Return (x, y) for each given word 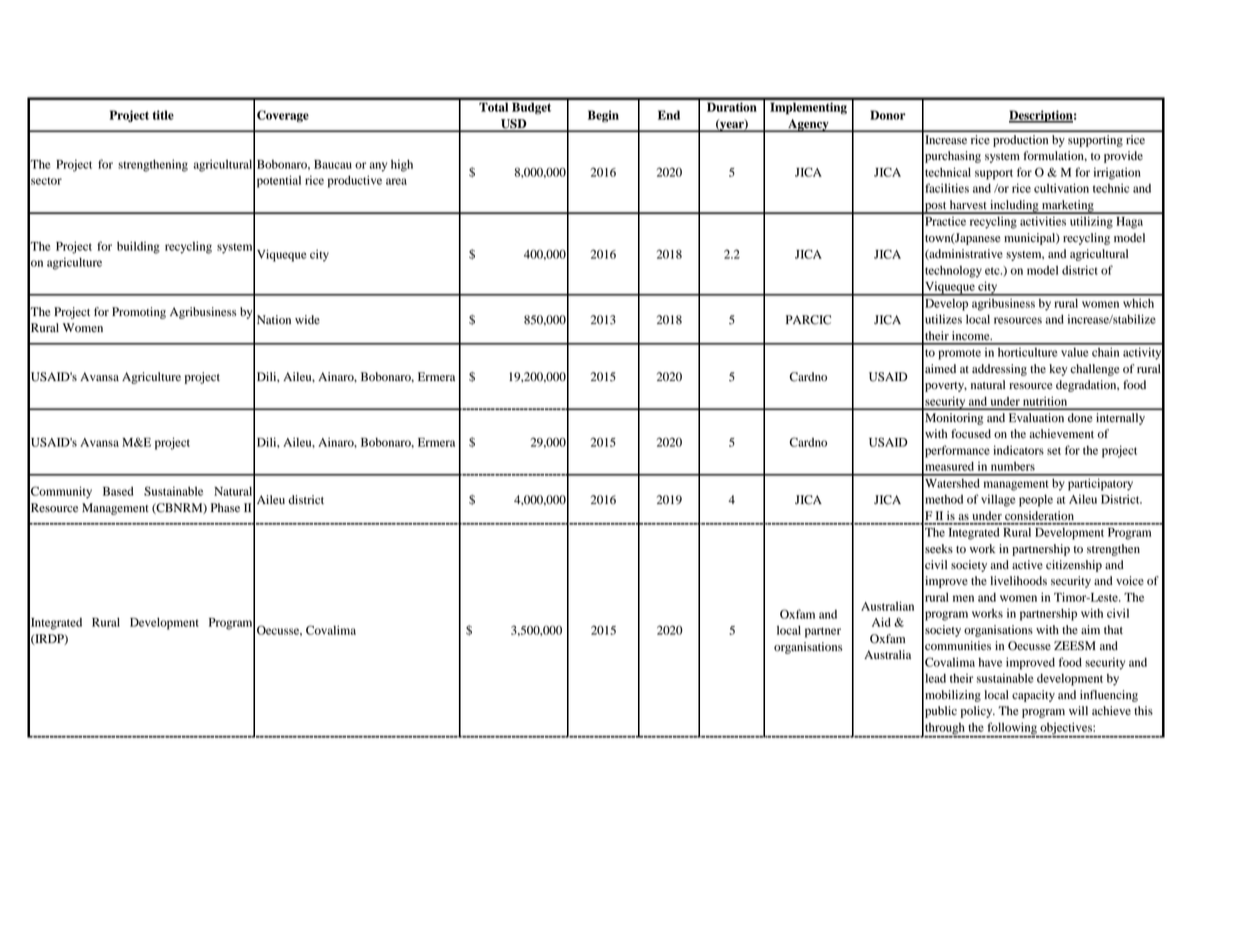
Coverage (283, 116)
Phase (225, 507)
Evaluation (1036, 417)
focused (971, 434)
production (1020, 141)
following (1012, 729)
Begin (603, 116)
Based (118, 491)
